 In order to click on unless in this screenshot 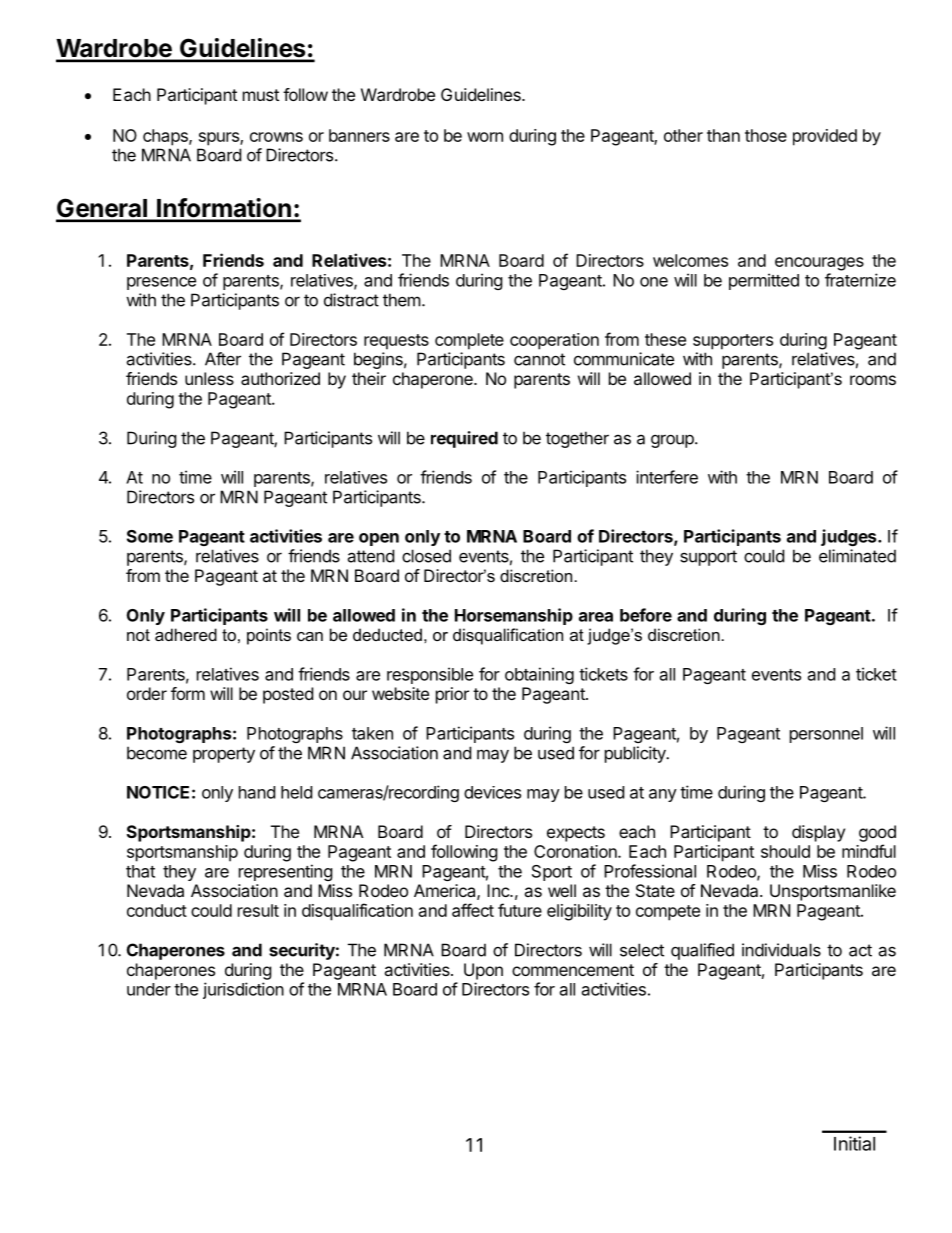, I will do `click(209, 378)`.
